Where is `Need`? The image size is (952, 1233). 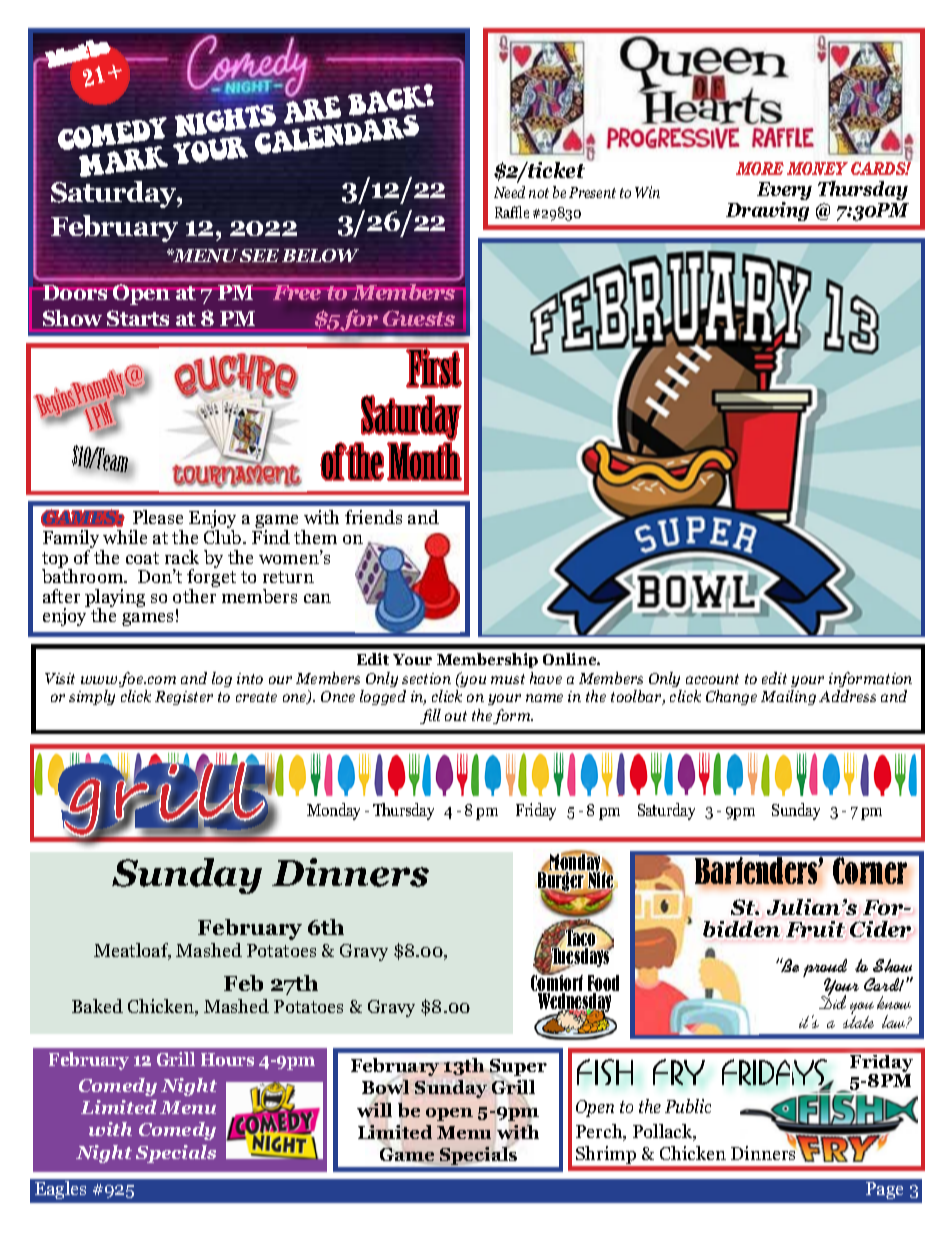
Need is located at coordinates (509, 192).
